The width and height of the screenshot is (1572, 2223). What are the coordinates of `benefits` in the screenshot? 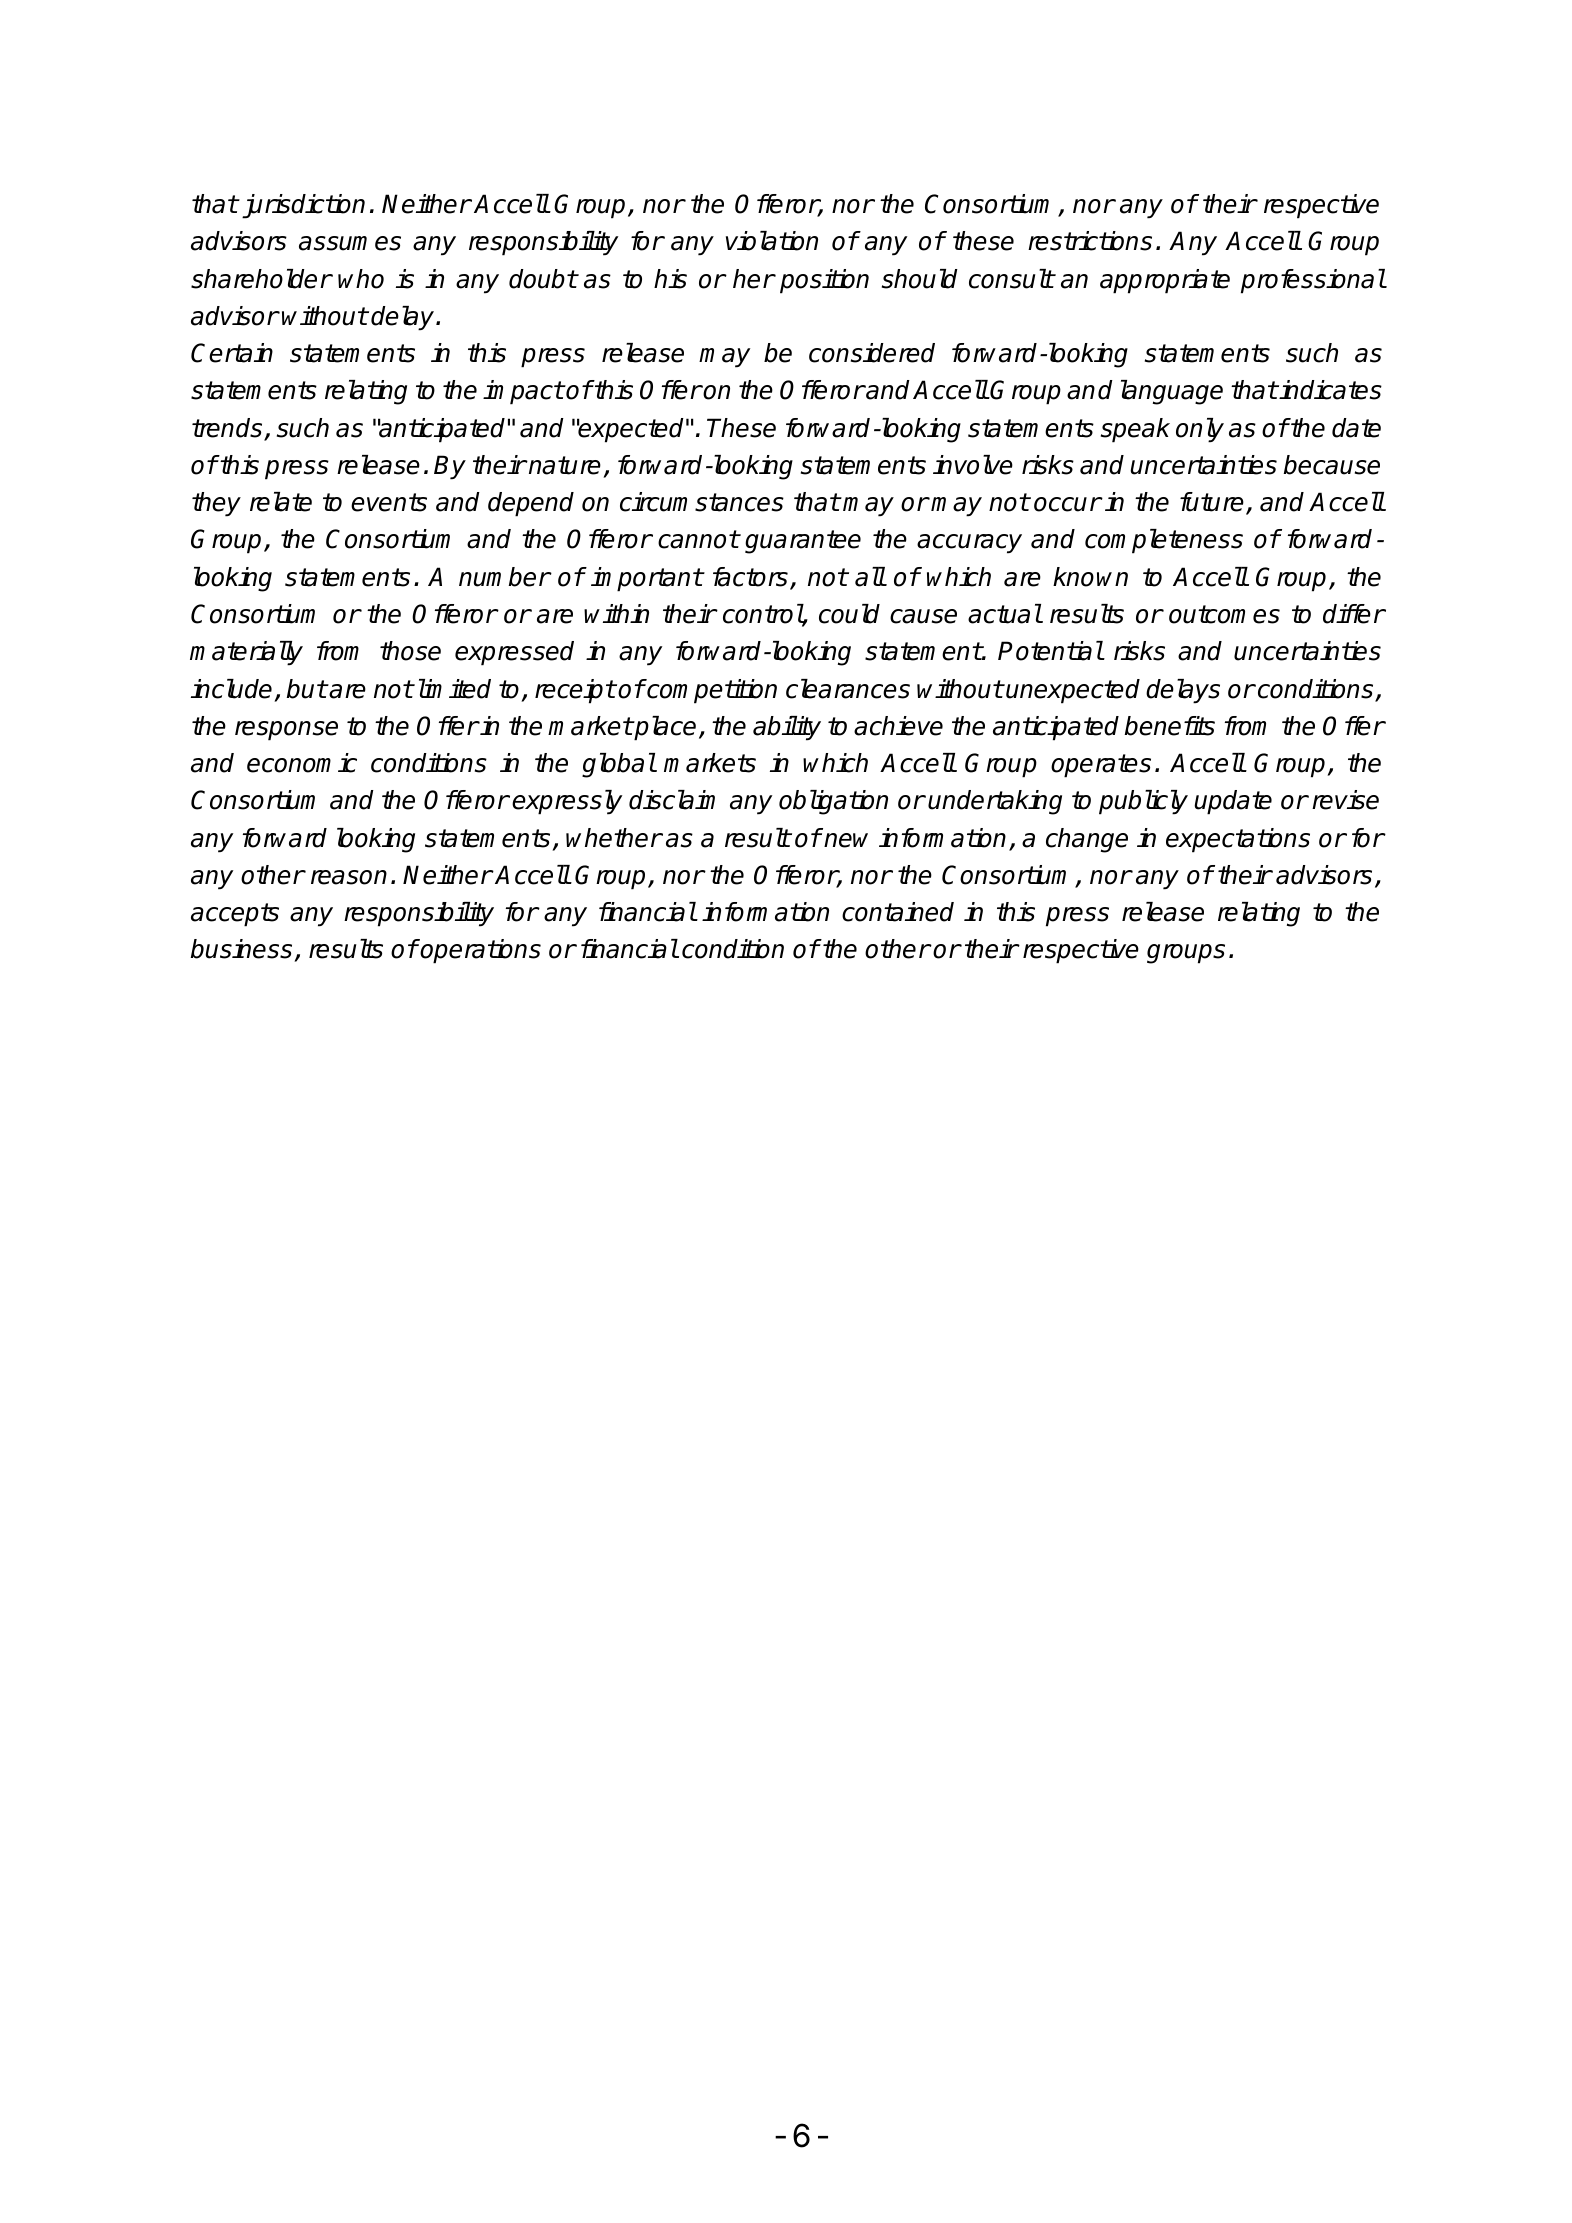 It's located at (1170, 726).
